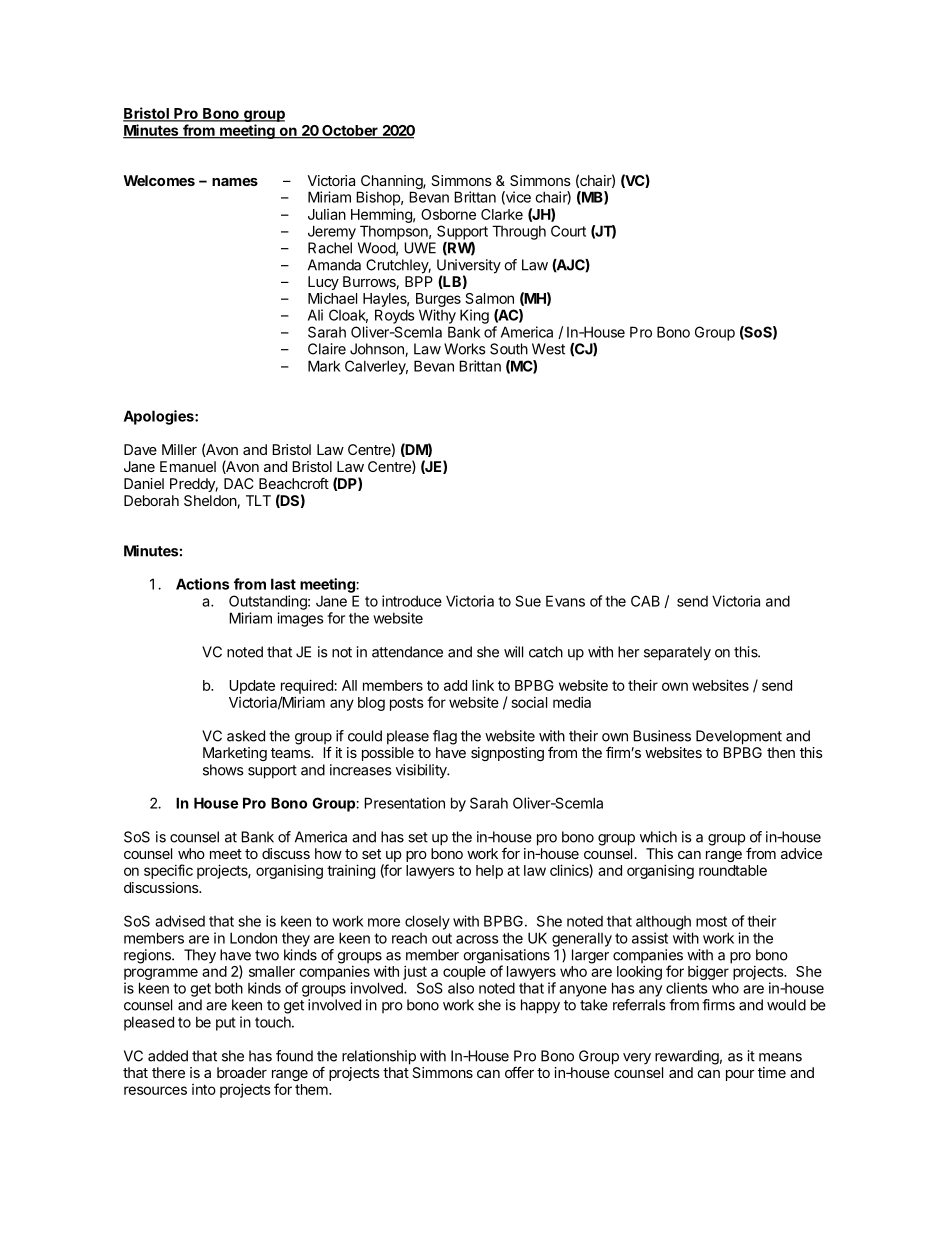 This image has width=952, height=1233. What do you see at coordinates (519, 1072) in the image?
I see `offer` at bounding box center [519, 1072].
